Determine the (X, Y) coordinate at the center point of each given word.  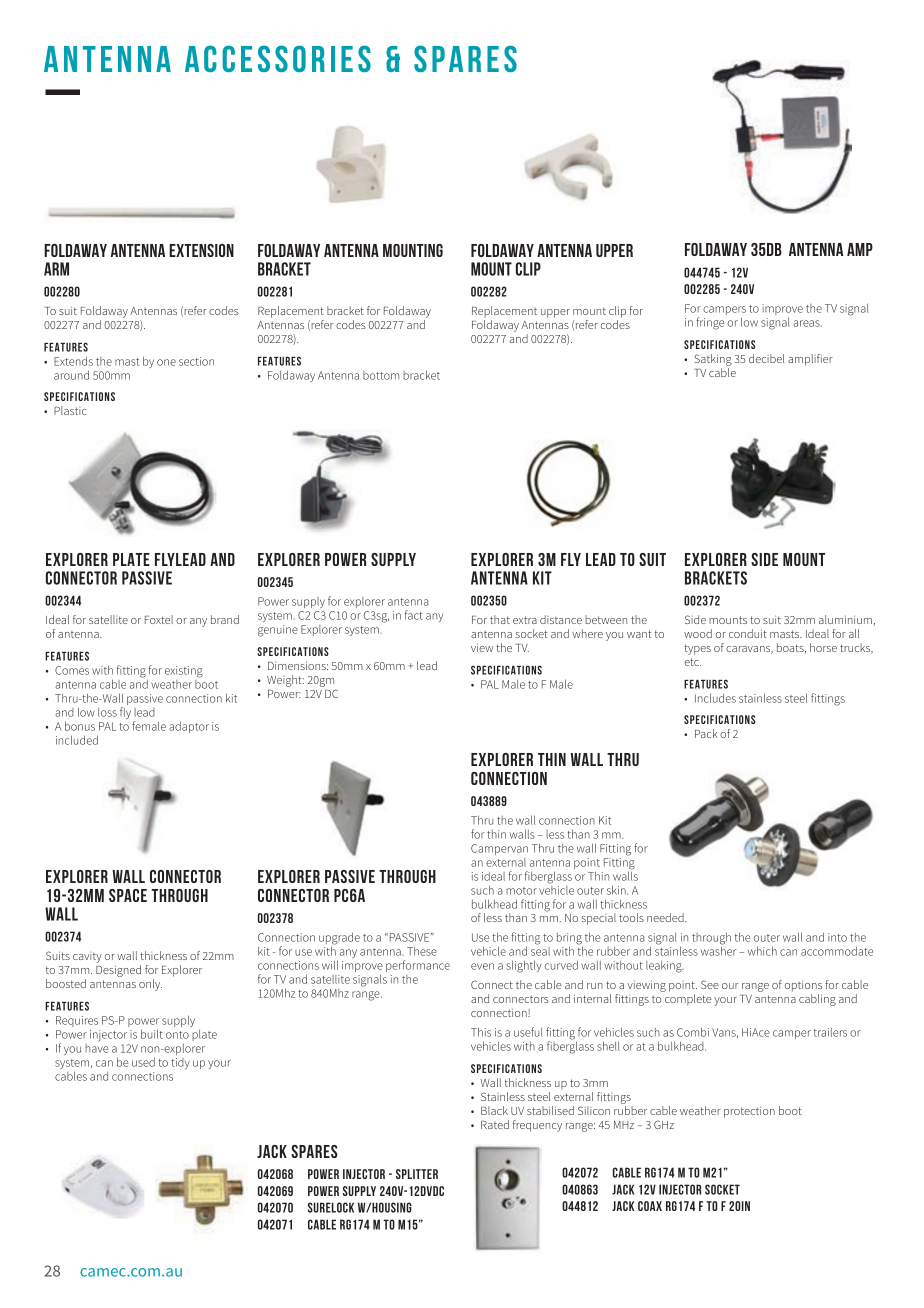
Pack (706, 733)
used (143, 1062)
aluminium (846, 620)
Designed (118, 971)
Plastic (70, 410)
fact (414, 615)
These (422, 951)
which (762, 951)
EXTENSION (201, 250)
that (500, 619)
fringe (710, 323)
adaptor (189, 727)
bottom (381, 375)
